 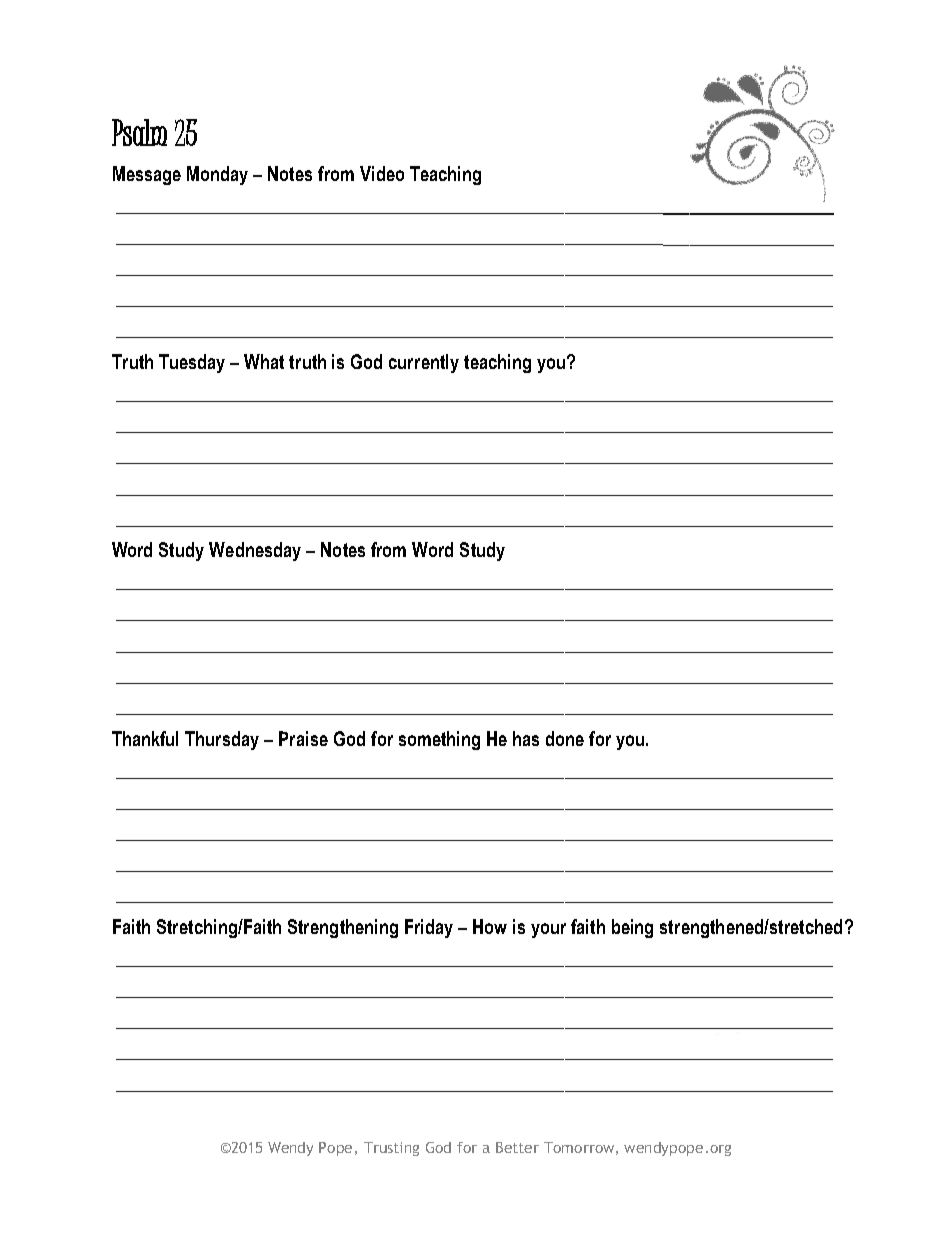 What do you see at coordinates (391, 1149) in the page?
I see `Trusting` at bounding box center [391, 1149].
